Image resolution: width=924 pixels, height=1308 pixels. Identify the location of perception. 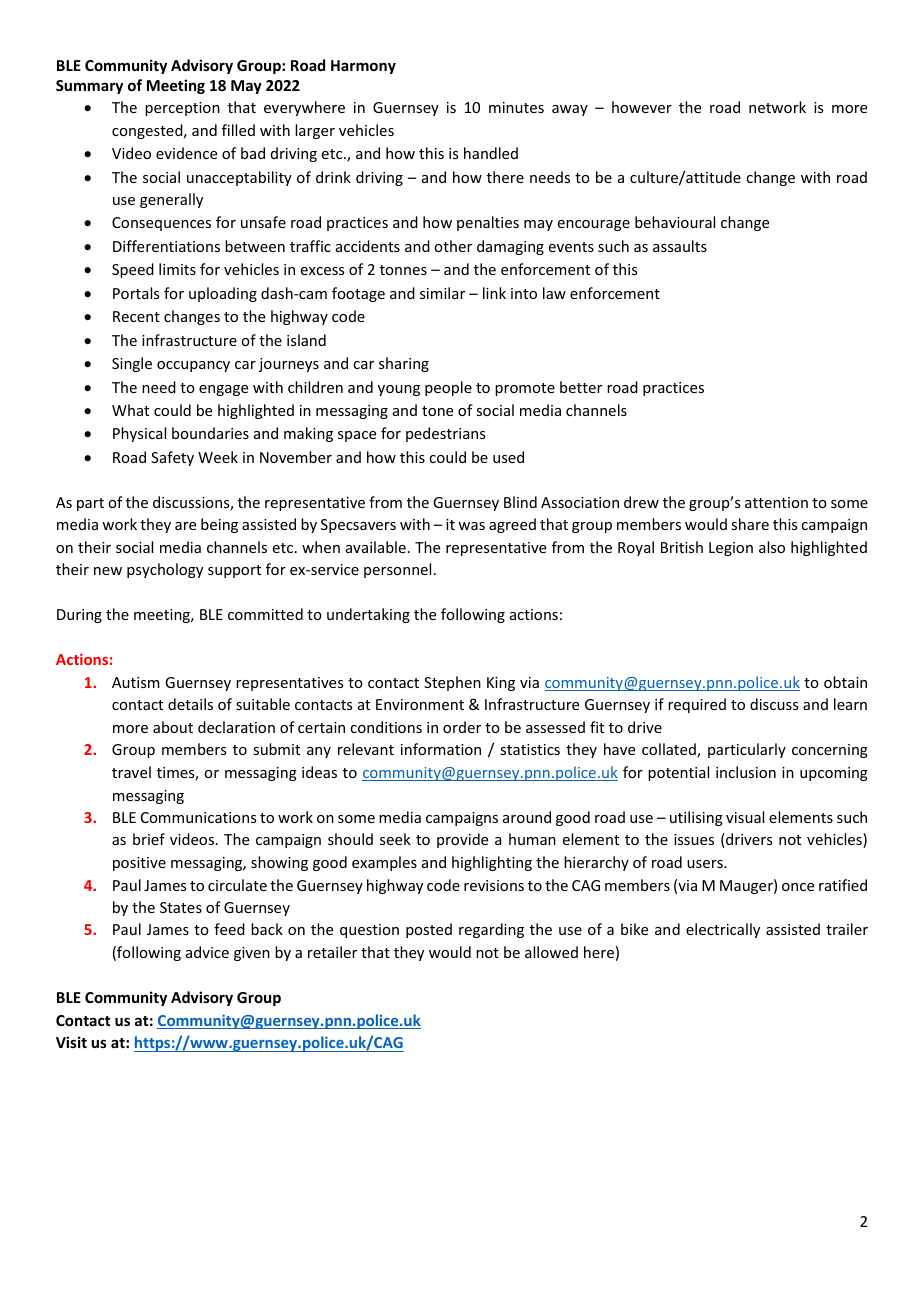
(182, 109).
